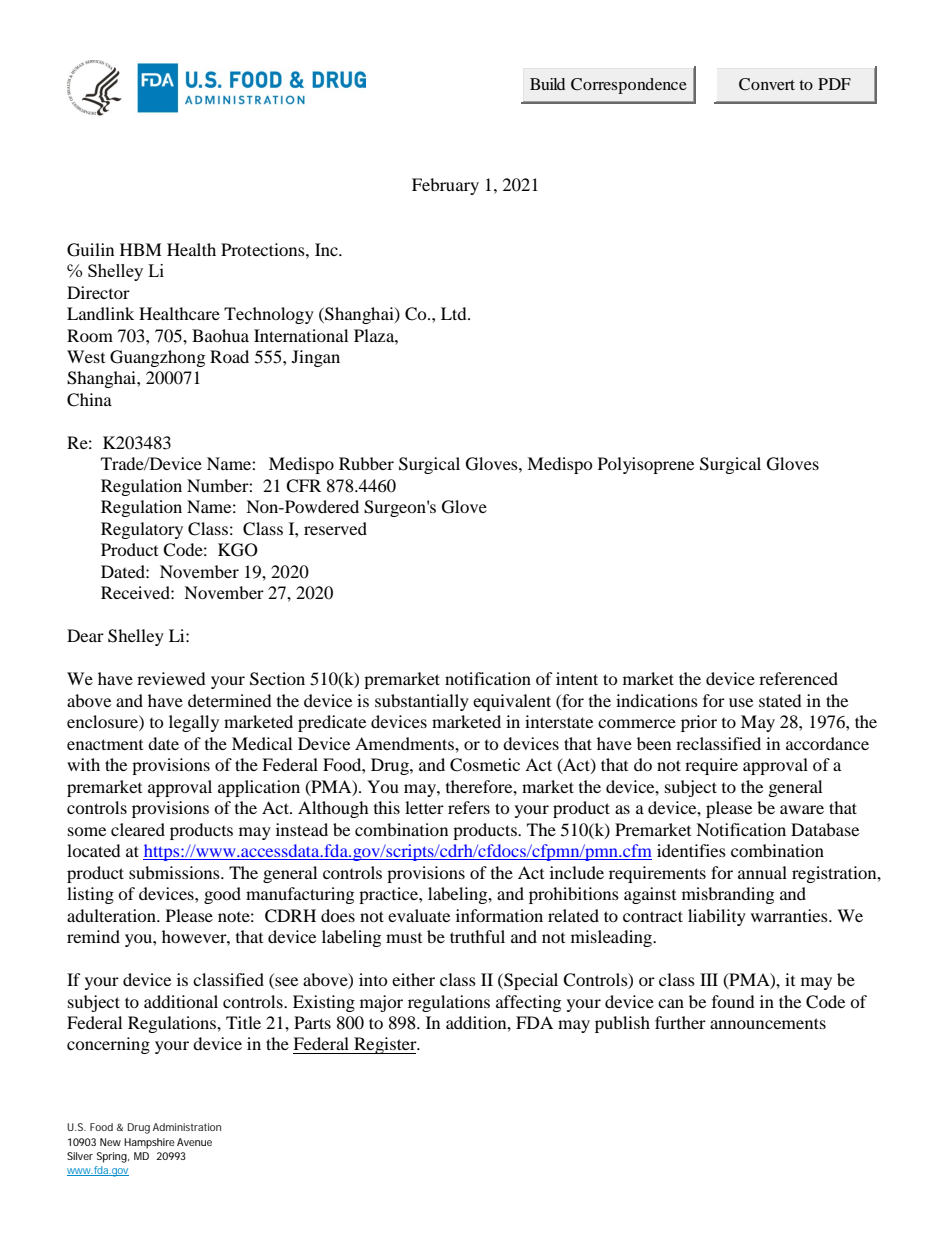  I want to click on HBM, so click(141, 249).
